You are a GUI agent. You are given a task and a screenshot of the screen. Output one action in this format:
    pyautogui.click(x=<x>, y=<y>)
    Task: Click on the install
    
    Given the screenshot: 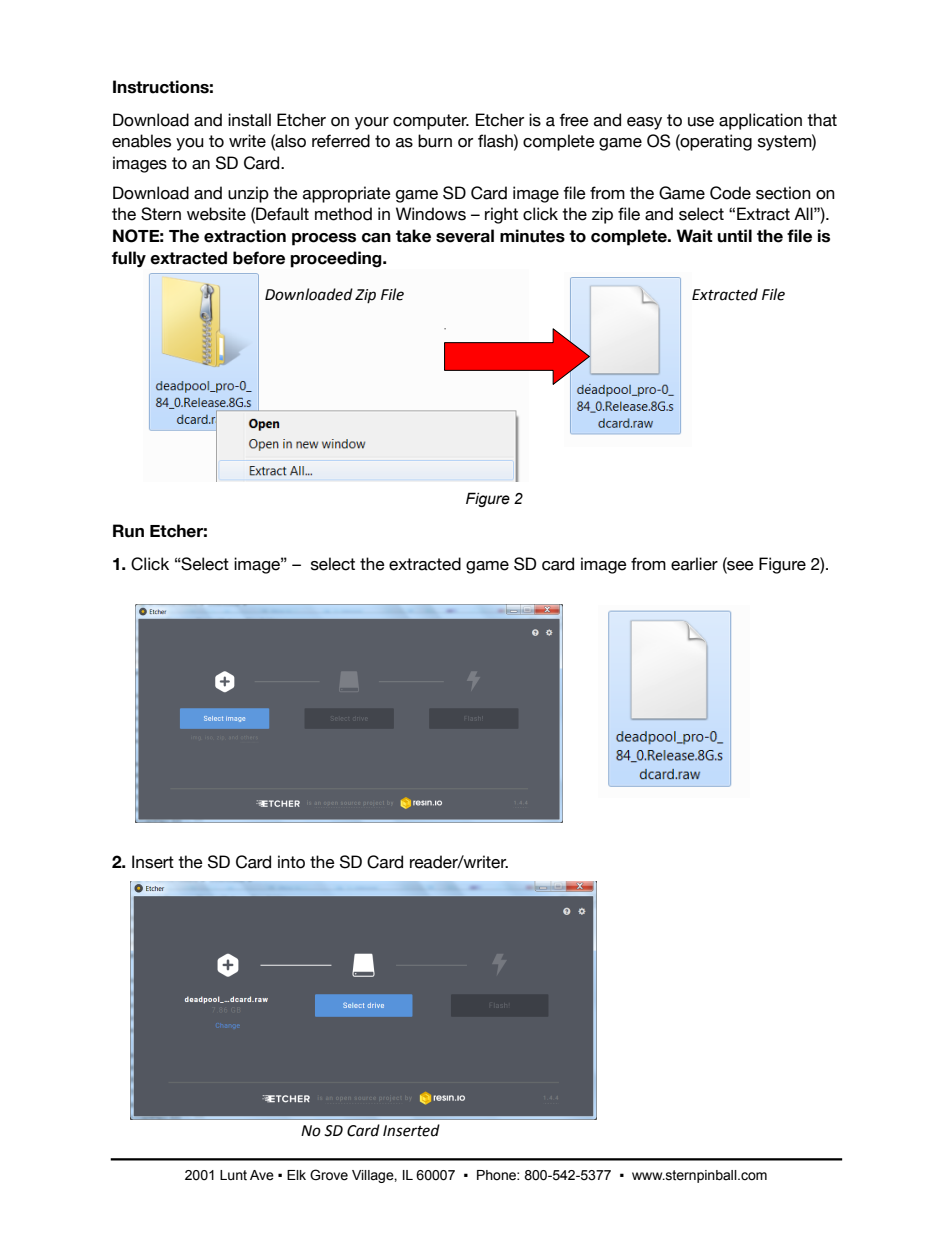 What is the action you would take?
    pyautogui.click(x=249, y=120)
